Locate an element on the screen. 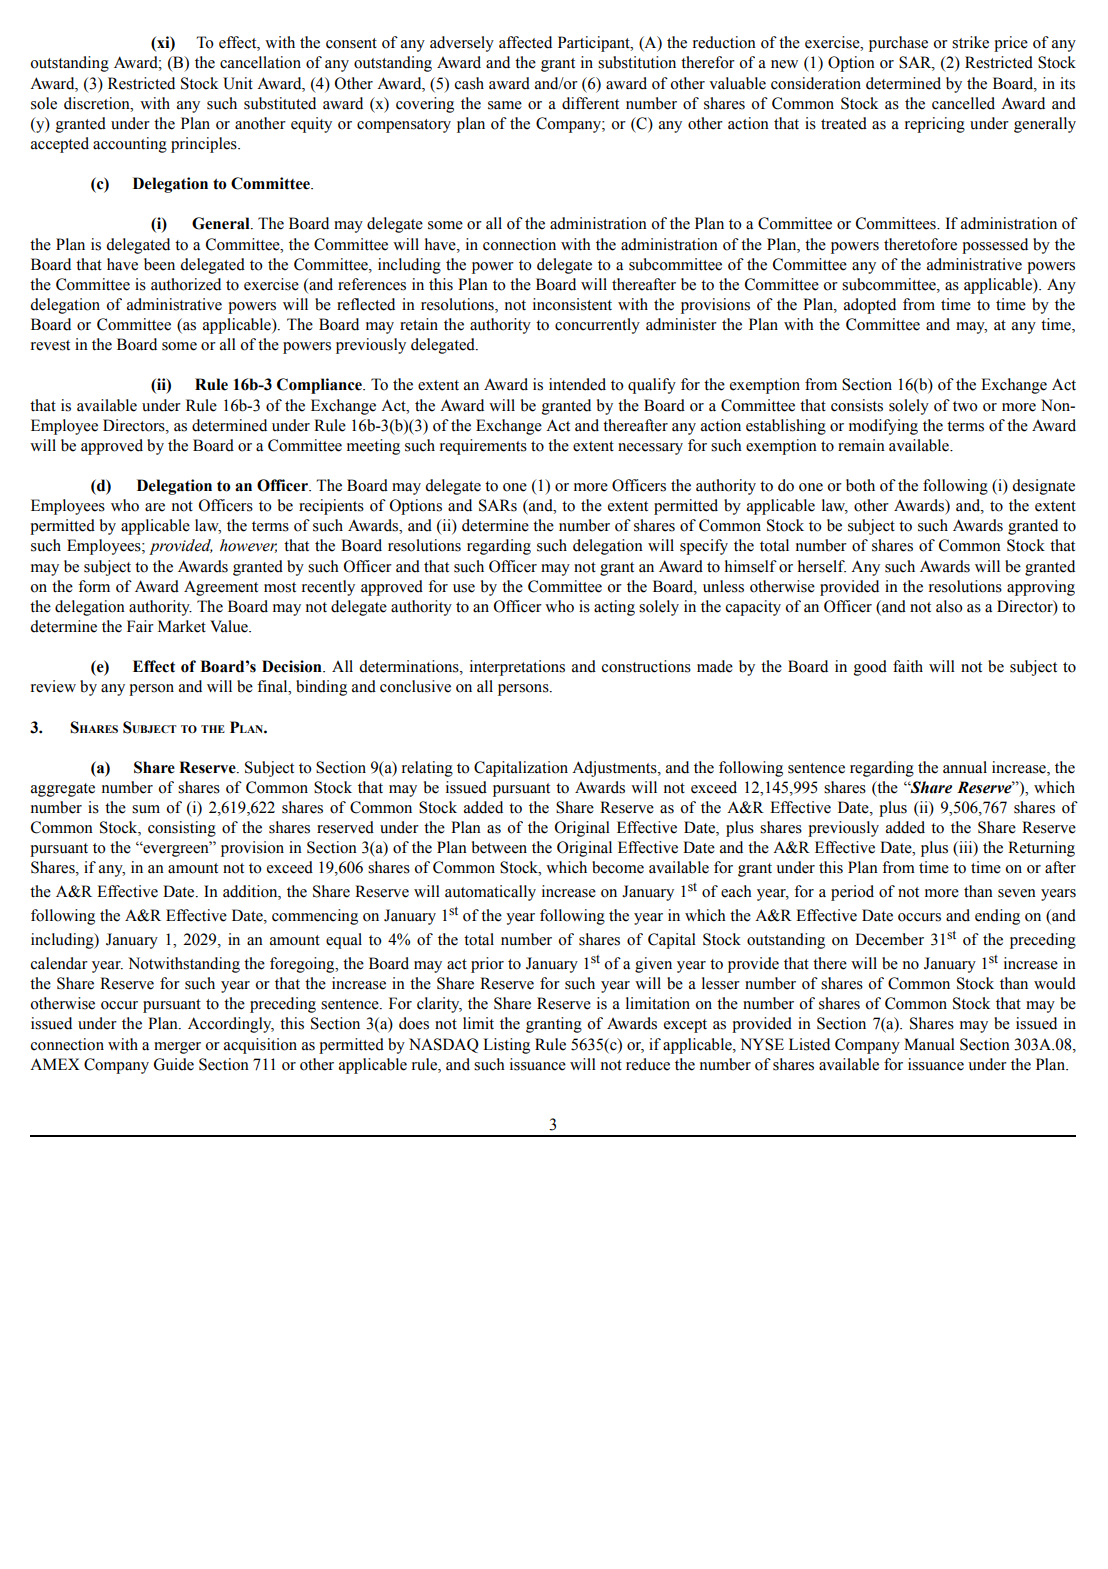 The image size is (1108, 1569). different is located at coordinates (590, 103).
